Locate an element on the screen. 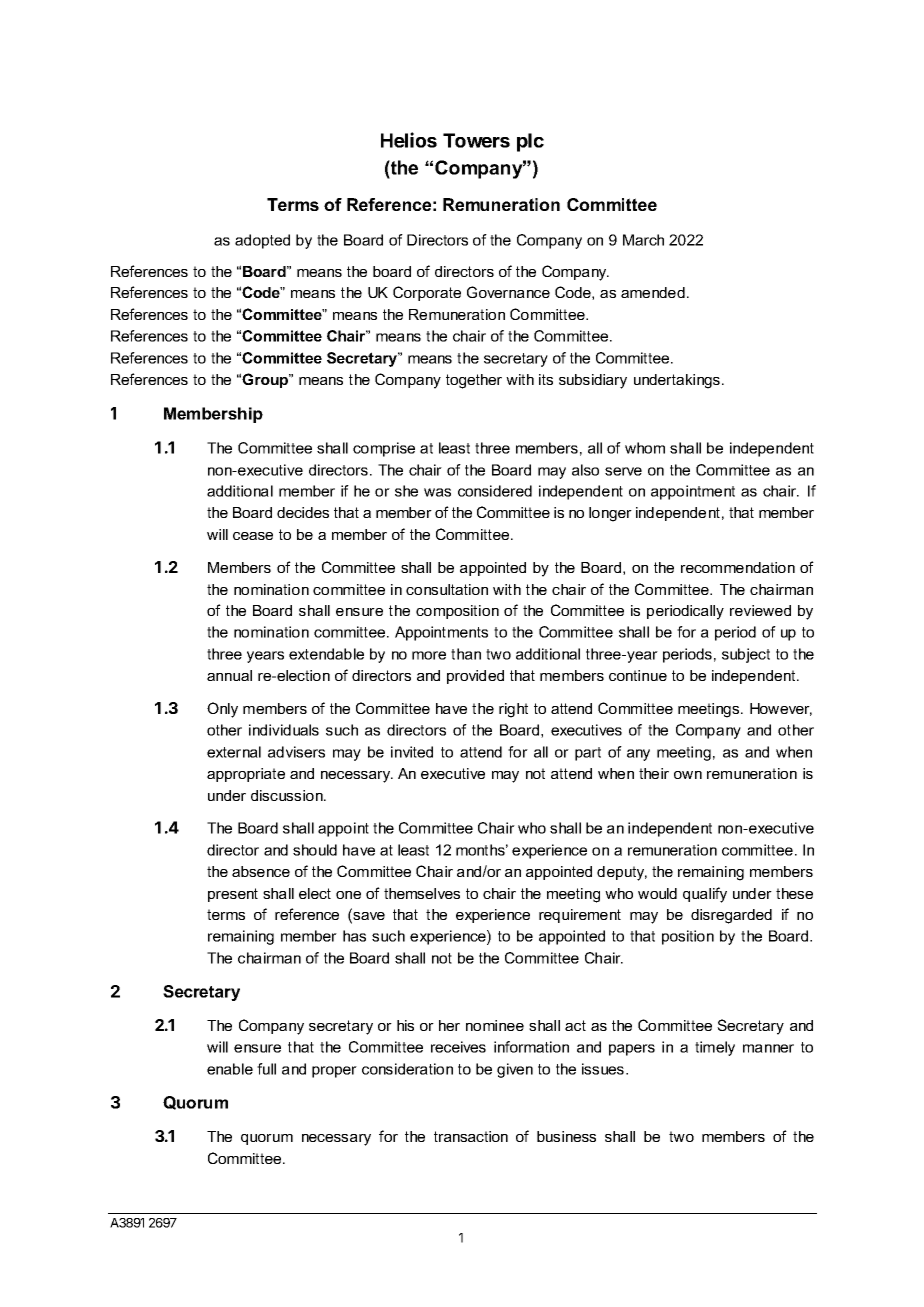  discussion is located at coordinates (288, 795).
